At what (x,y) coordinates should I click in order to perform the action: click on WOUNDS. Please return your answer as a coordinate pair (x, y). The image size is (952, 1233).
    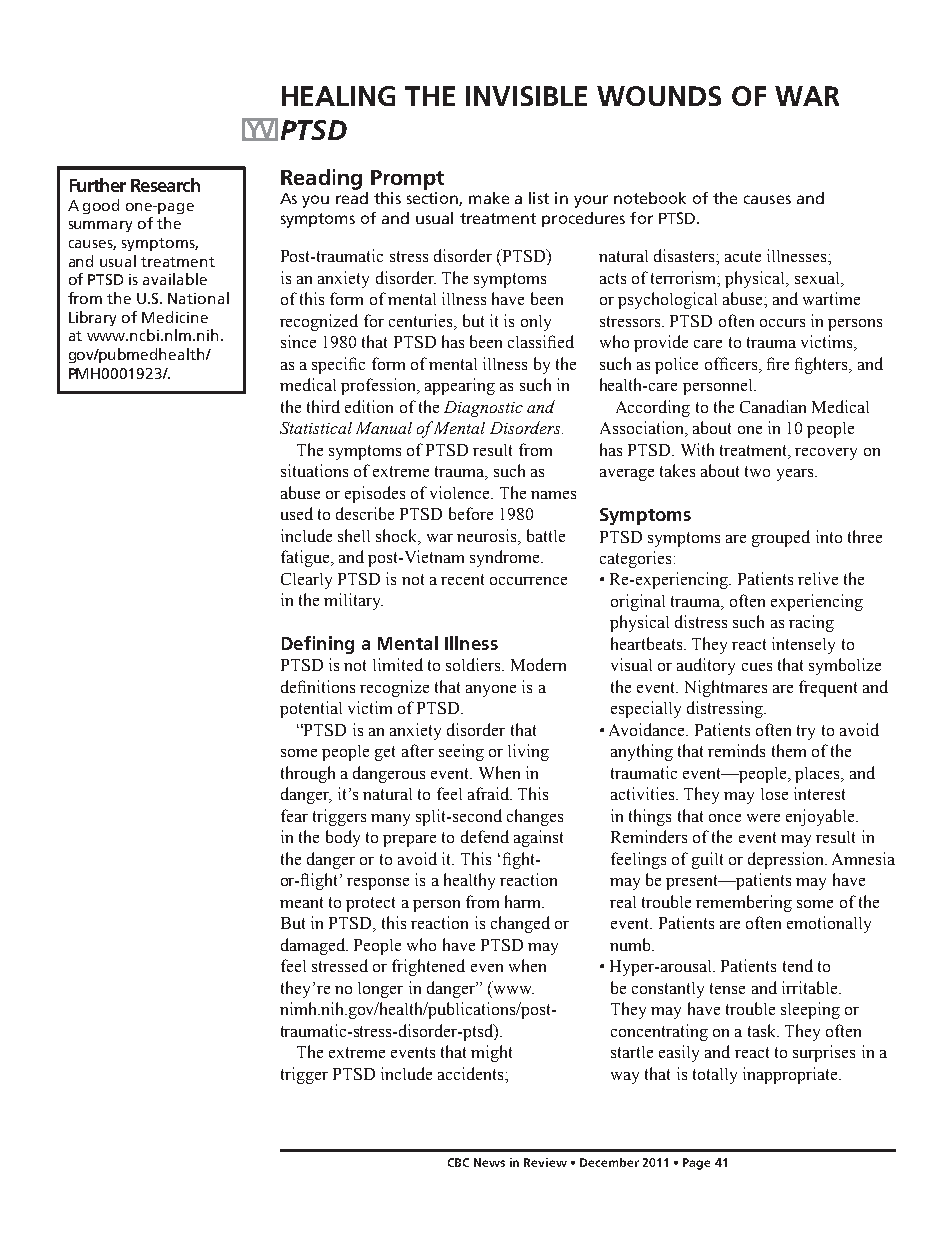
    Looking at the image, I should click on (659, 96).
